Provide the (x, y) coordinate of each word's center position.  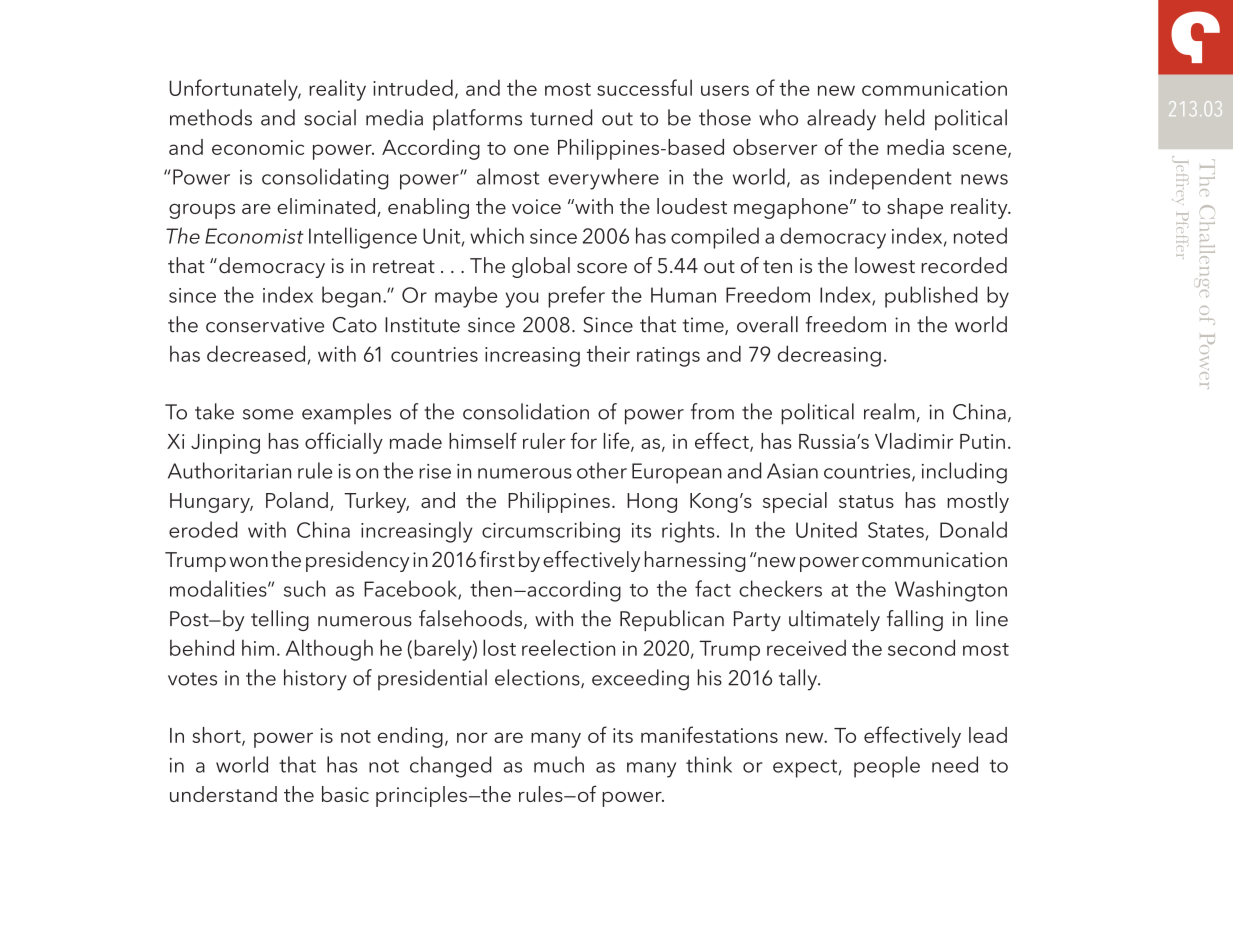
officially (344, 443)
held (904, 117)
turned (561, 117)
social (330, 117)
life (618, 441)
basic (345, 794)
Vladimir (914, 441)
